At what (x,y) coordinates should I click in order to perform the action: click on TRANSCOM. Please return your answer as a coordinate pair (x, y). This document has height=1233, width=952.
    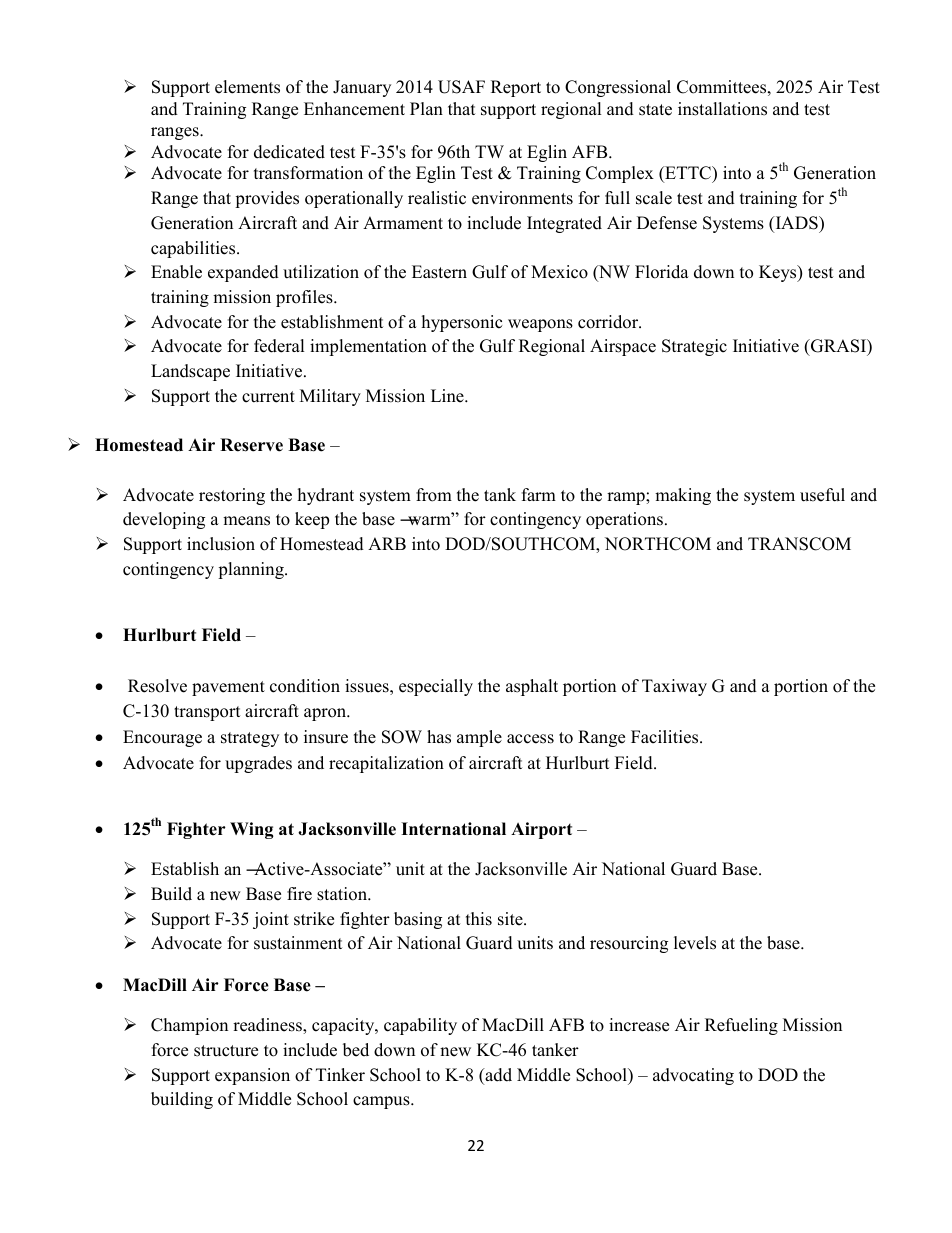
    Looking at the image, I should click on (799, 544).
